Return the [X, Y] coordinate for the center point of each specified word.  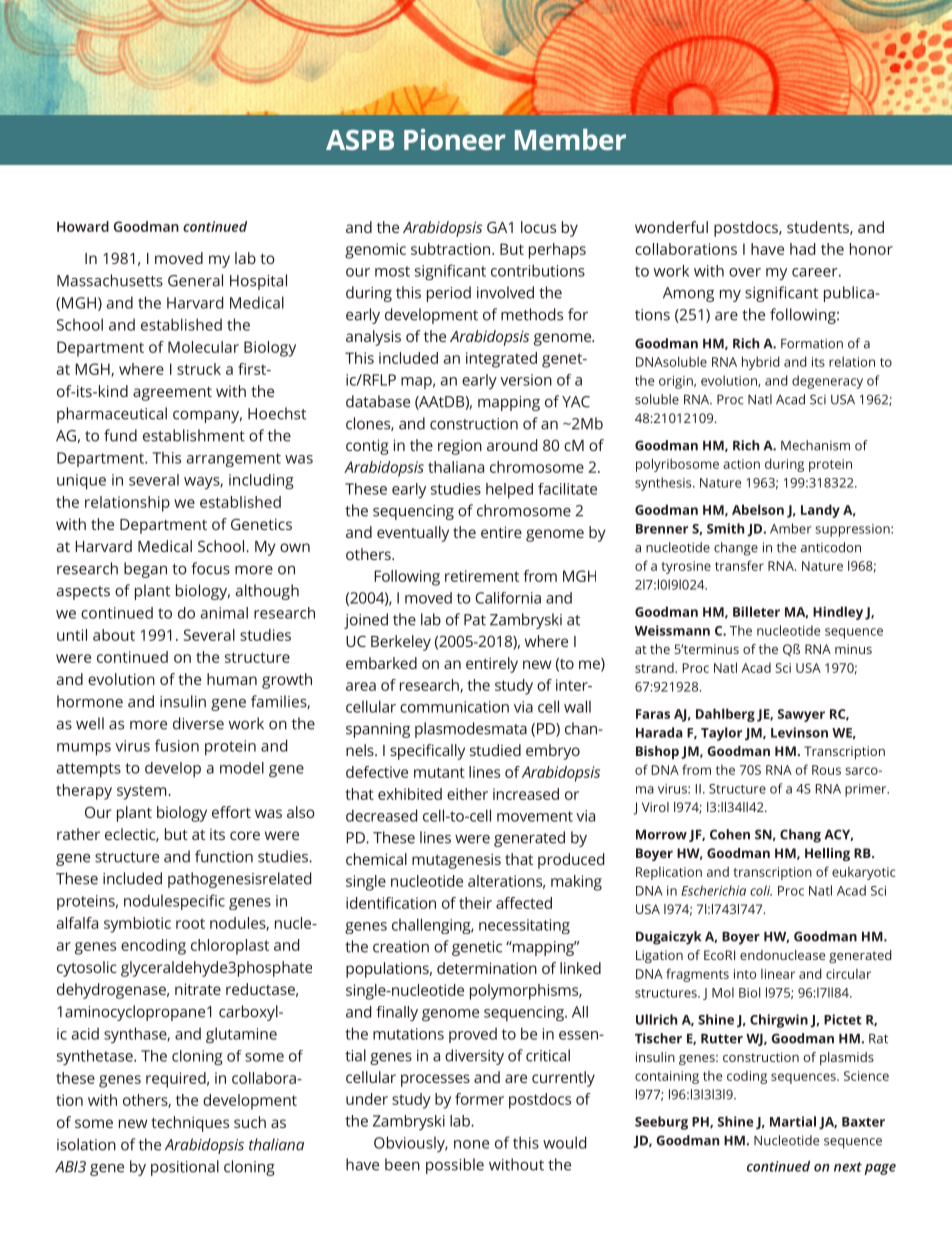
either [467, 794]
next [848, 1167]
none [471, 1144]
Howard [83, 226]
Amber [791, 528]
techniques [190, 1124]
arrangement [233, 460]
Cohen [730, 834]
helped [509, 491]
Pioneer [454, 139]
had [802, 249]
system [142, 792]
